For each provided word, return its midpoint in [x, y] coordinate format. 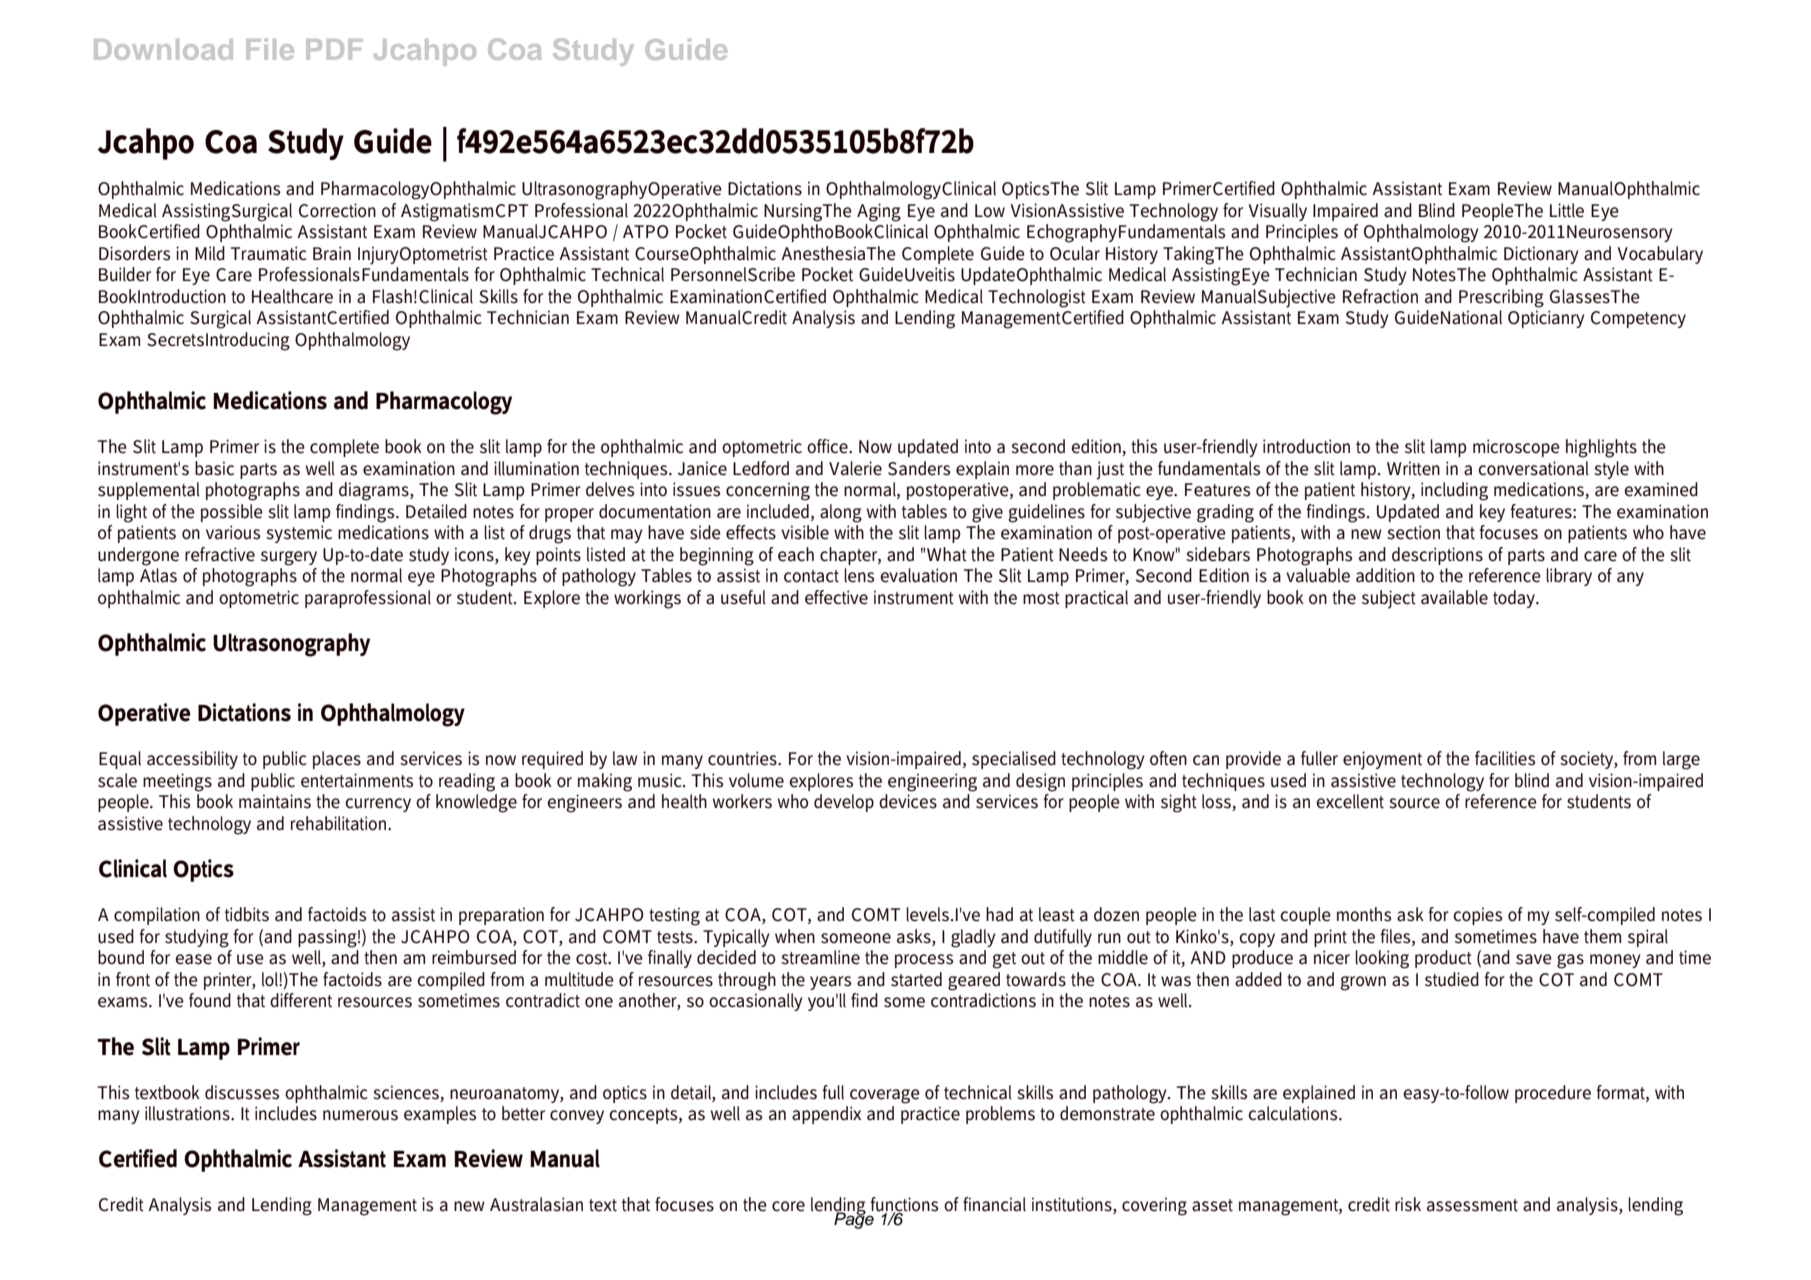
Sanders [919, 468]
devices [908, 801]
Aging [879, 212]
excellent [1350, 801]
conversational [1533, 468]
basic [214, 468]
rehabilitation [340, 823]
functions [904, 1205]
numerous [360, 1115]
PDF [334, 49]
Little [1567, 210]
